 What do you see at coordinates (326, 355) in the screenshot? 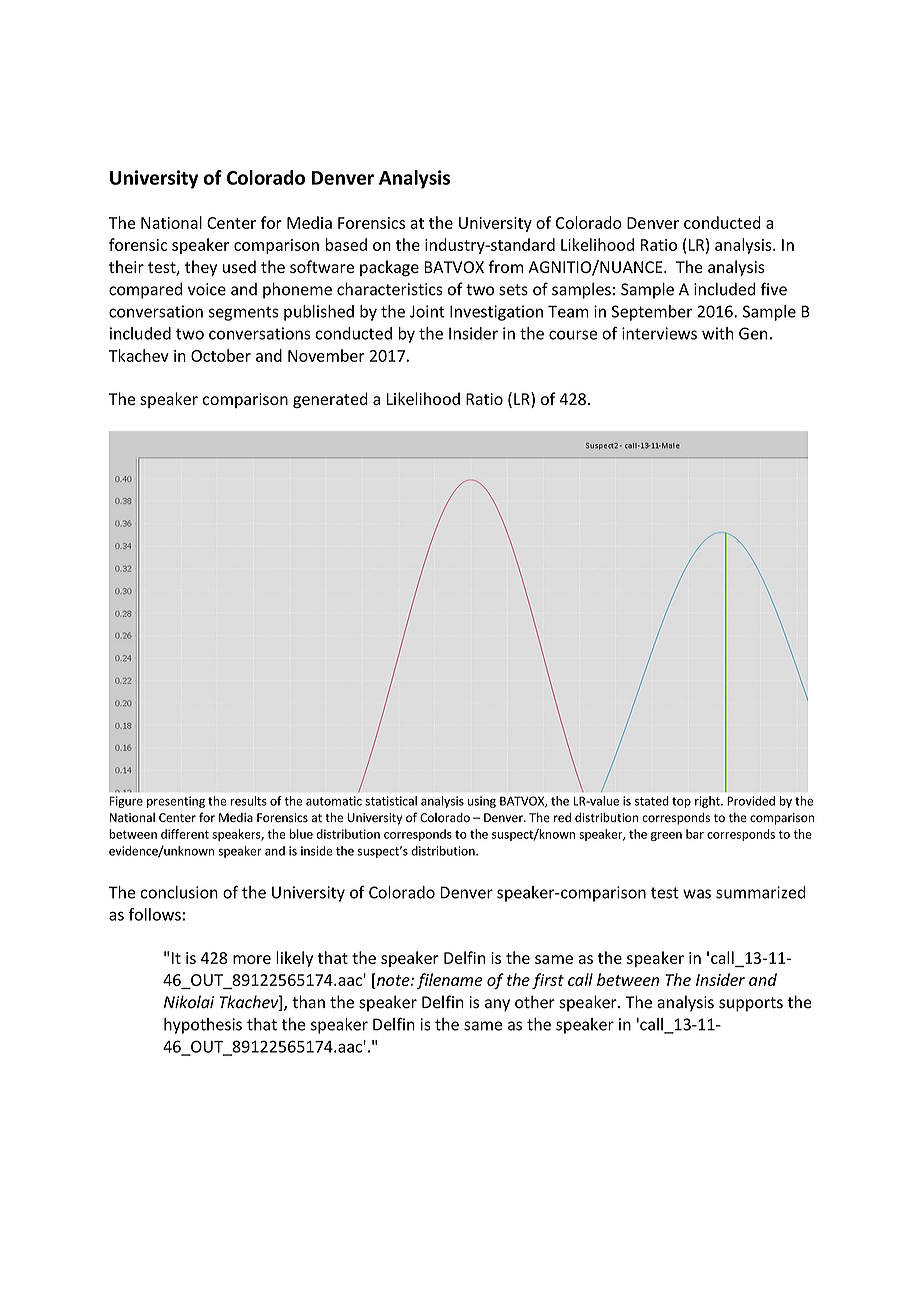
I see `November` at bounding box center [326, 355].
